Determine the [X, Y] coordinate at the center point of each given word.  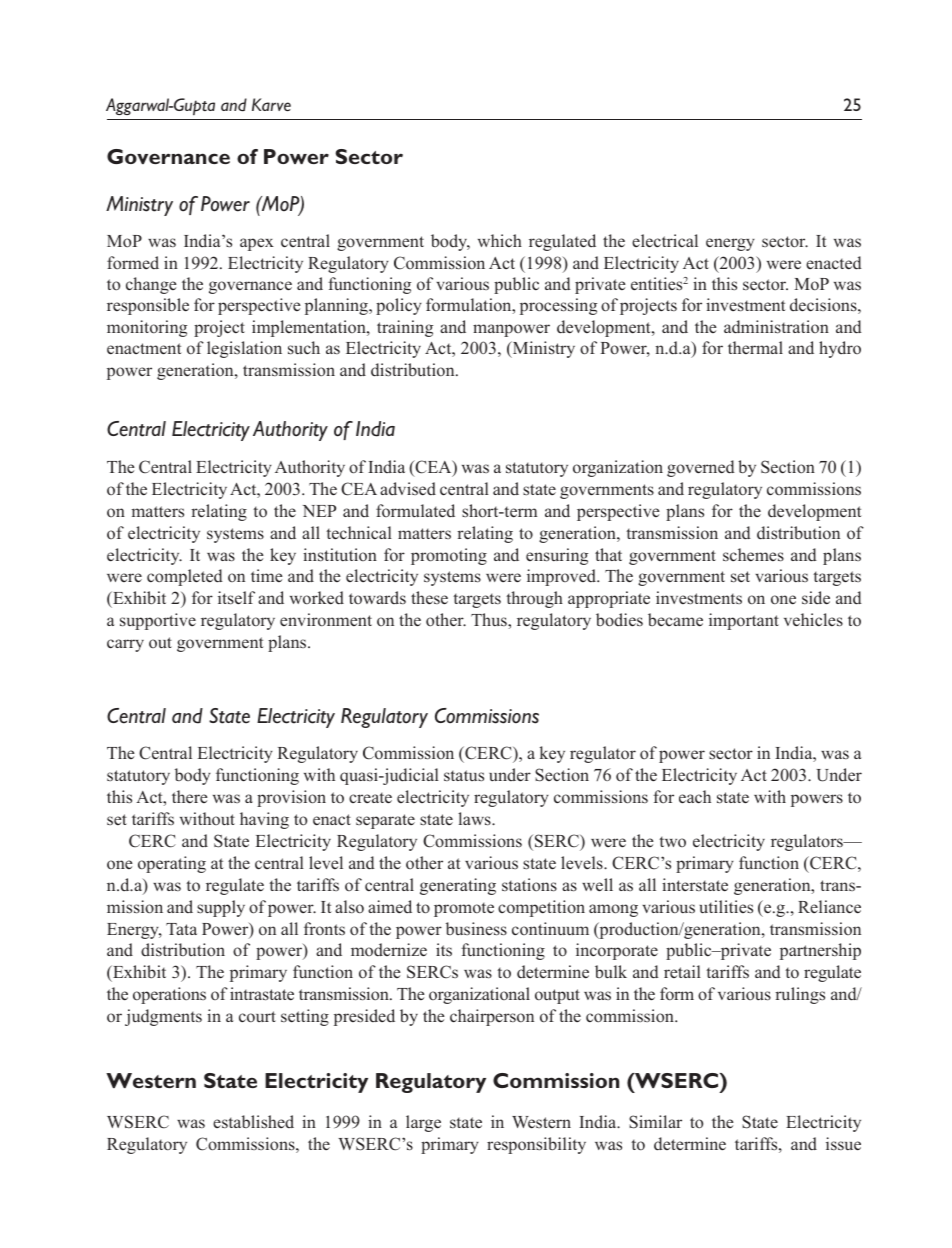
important [744, 621]
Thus [490, 619]
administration [776, 327]
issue [843, 1143]
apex [257, 244]
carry [125, 645]
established [253, 1121]
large [423, 1123]
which [500, 240]
